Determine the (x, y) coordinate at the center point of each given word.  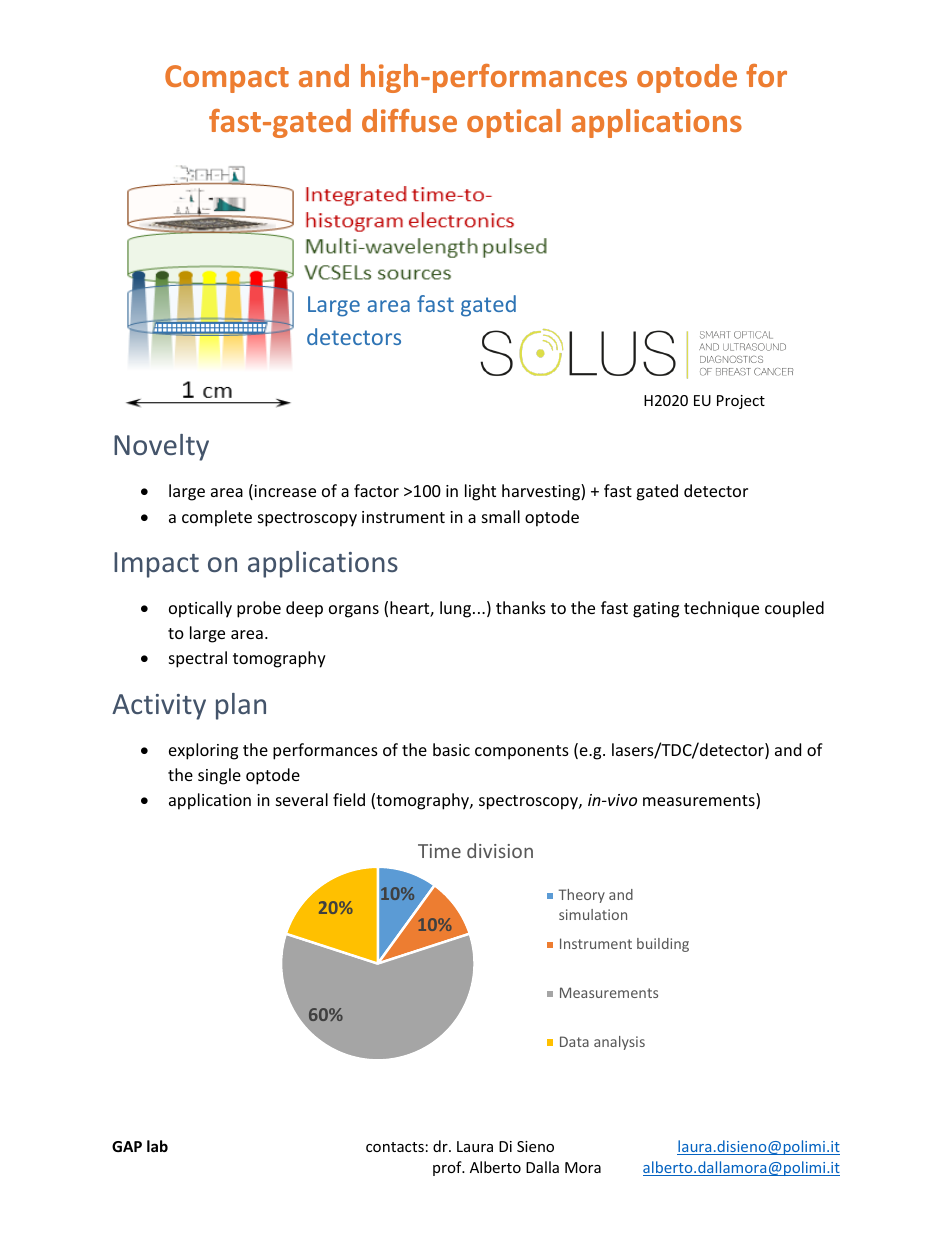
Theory (582, 896)
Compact (227, 79)
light (480, 492)
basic (451, 749)
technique (721, 609)
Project (741, 402)
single (219, 776)
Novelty (161, 447)
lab (157, 1146)
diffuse (409, 120)
